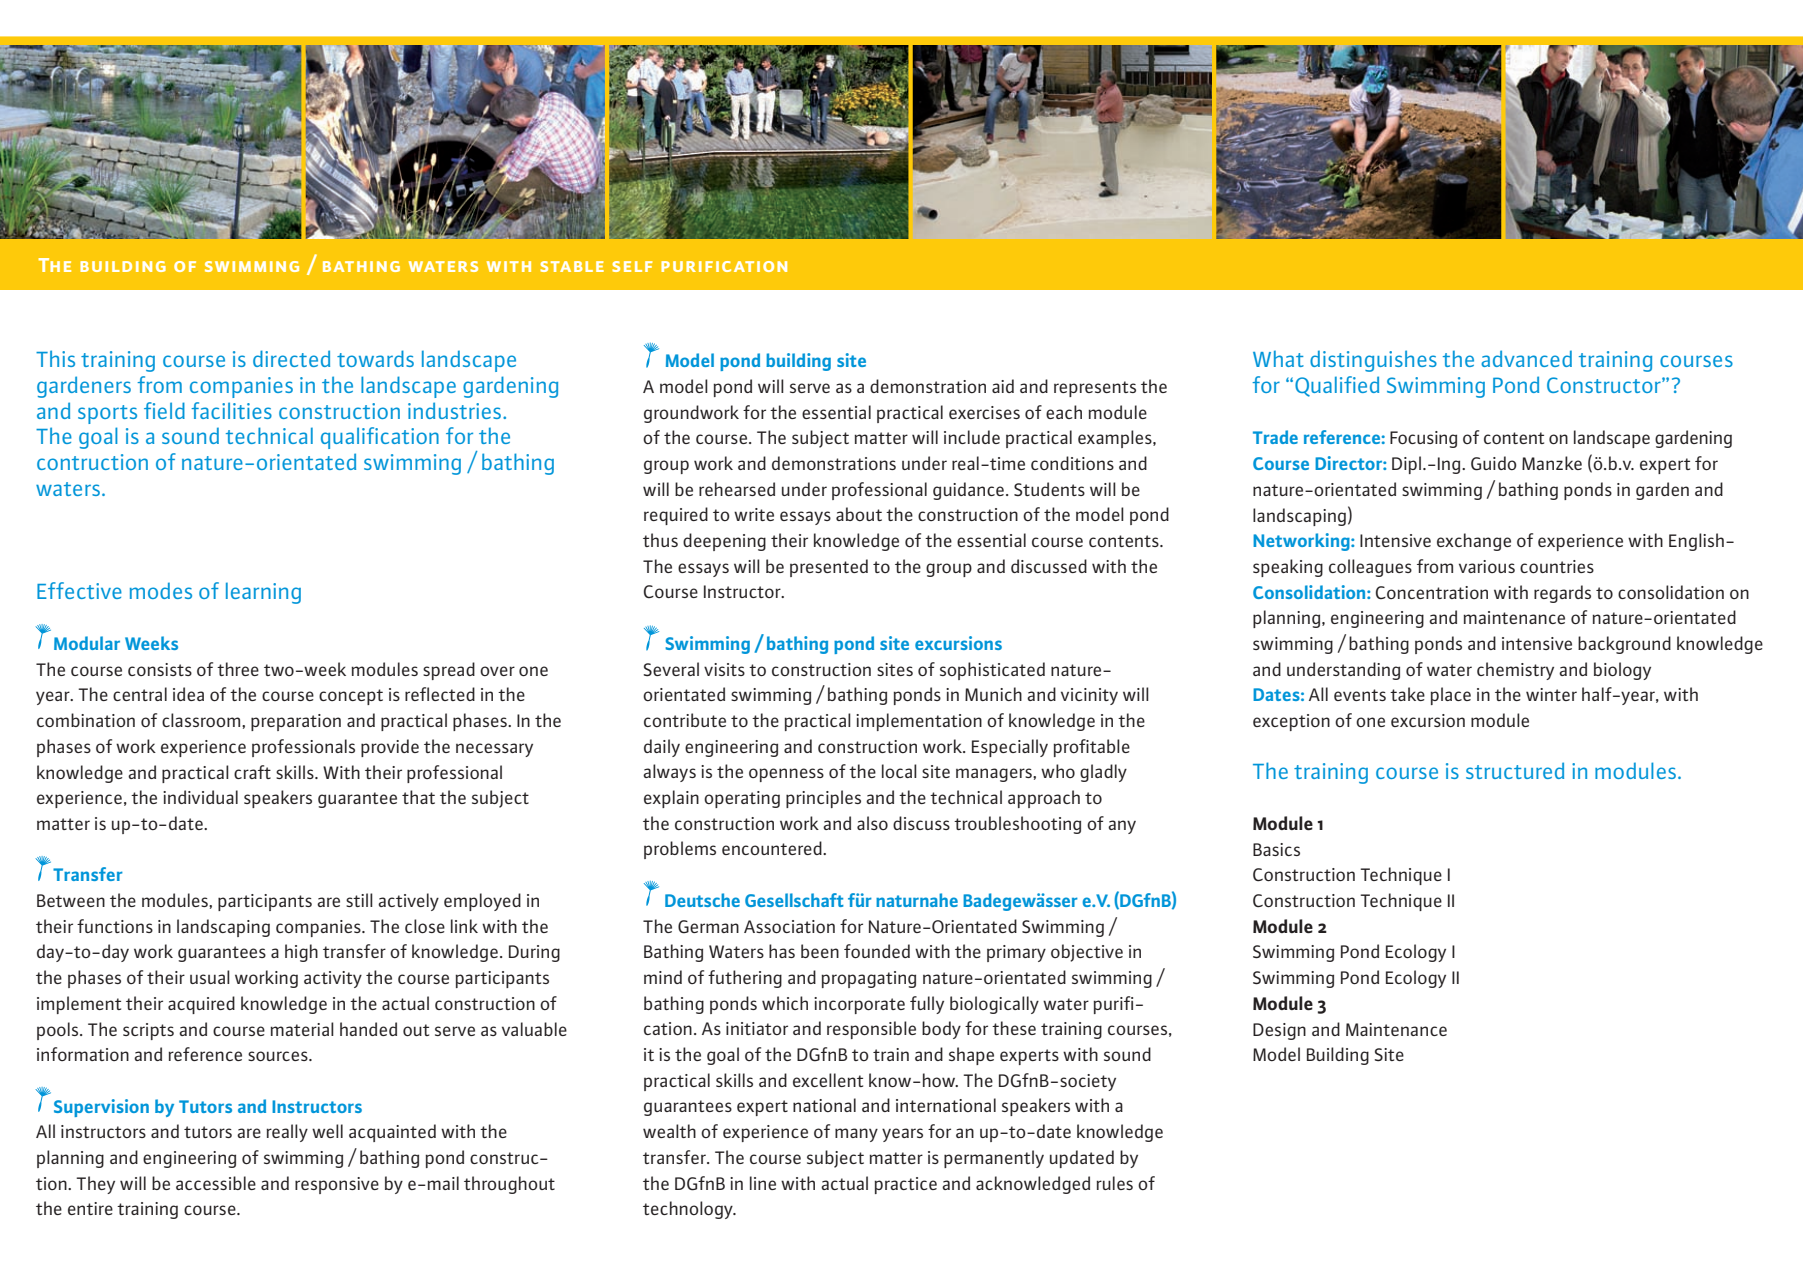  What do you see at coordinates (905, 1185) in the screenshot?
I see `practice` at bounding box center [905, 1185].
